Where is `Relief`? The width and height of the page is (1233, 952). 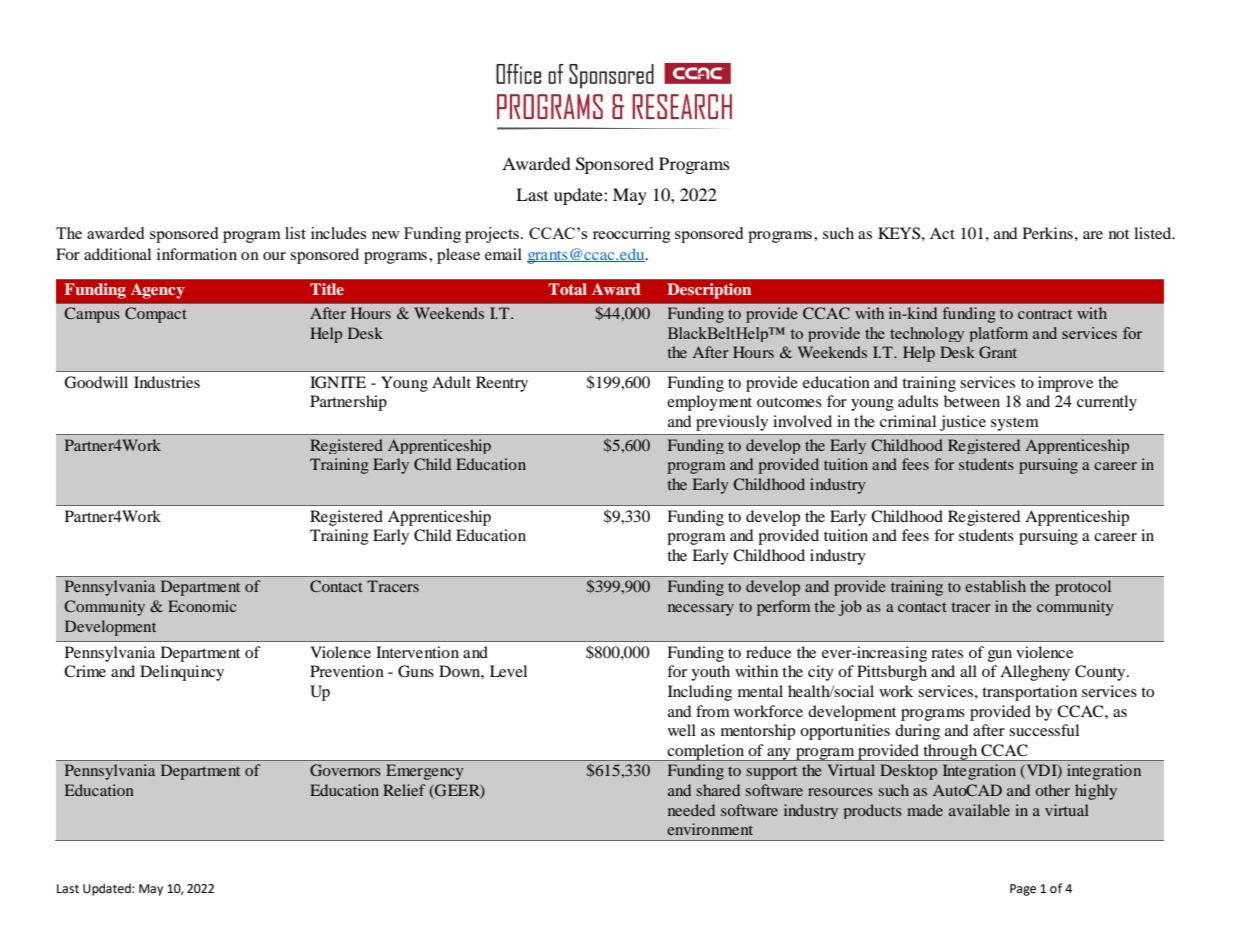 Relief is located at coordinates (404, 790).
